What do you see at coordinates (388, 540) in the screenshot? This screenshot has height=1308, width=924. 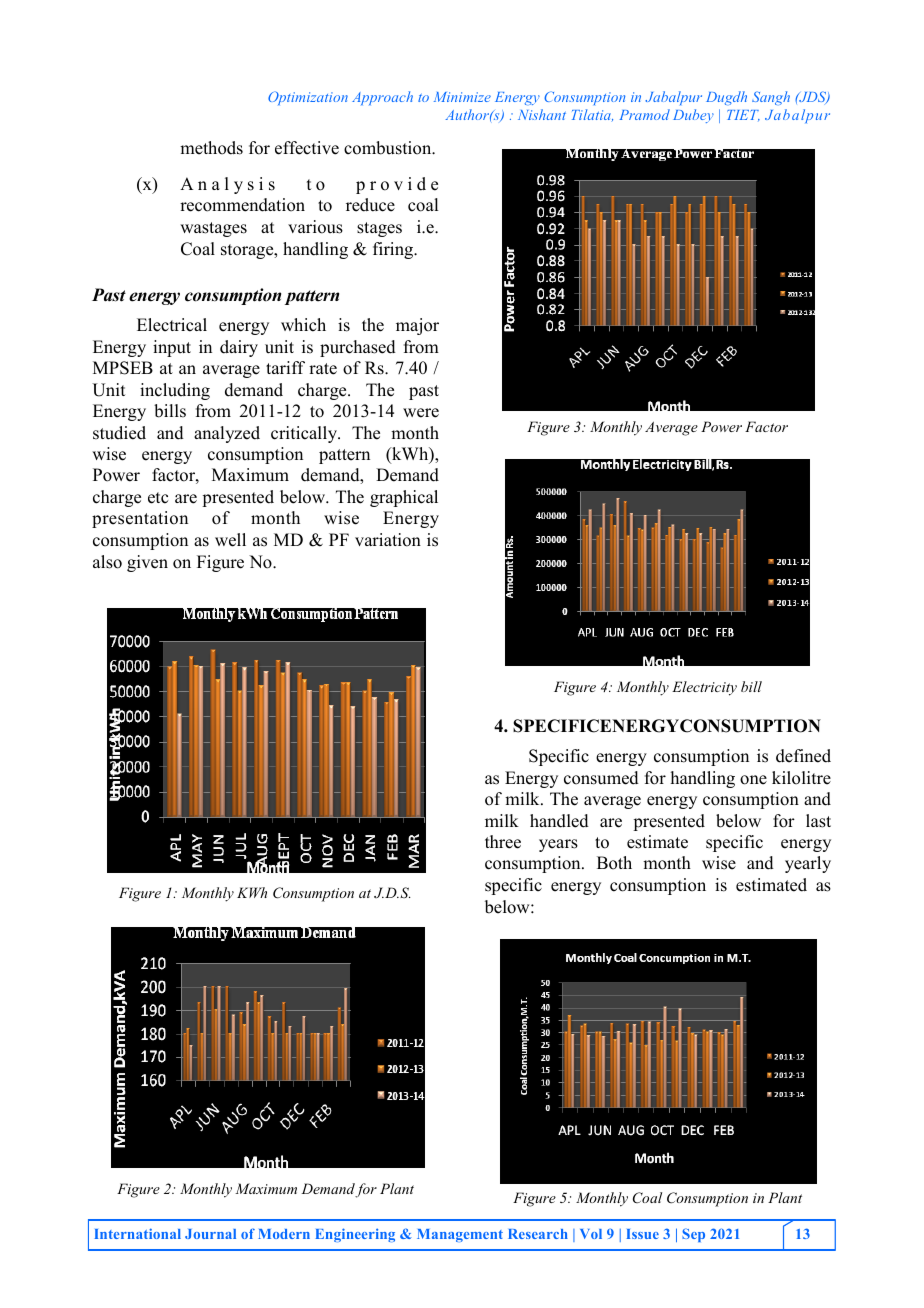 I see `variation` at bounding box center [388, 540].
